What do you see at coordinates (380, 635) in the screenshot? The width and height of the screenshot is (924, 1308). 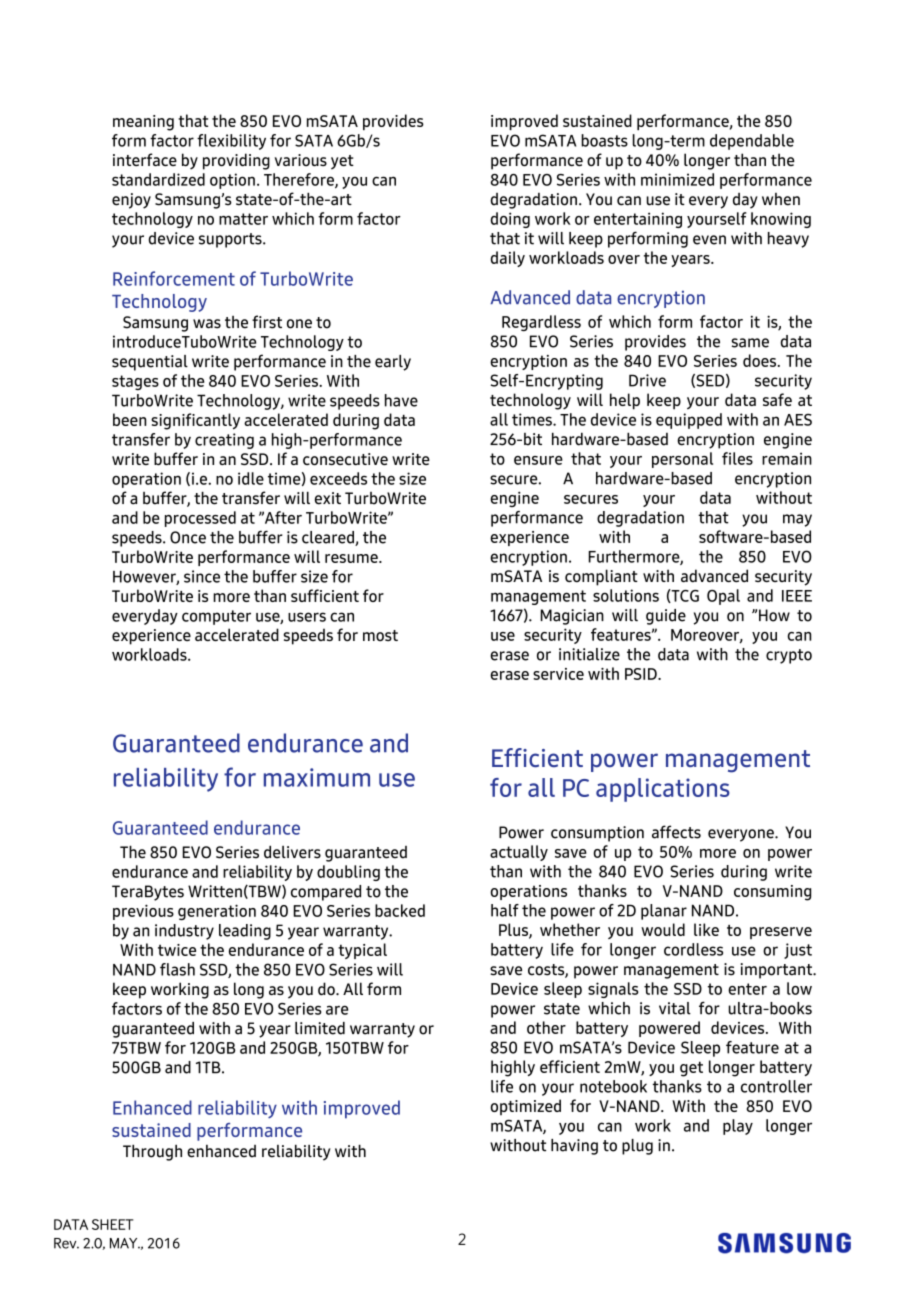 I see `most` at bounding box center [380, 635].
